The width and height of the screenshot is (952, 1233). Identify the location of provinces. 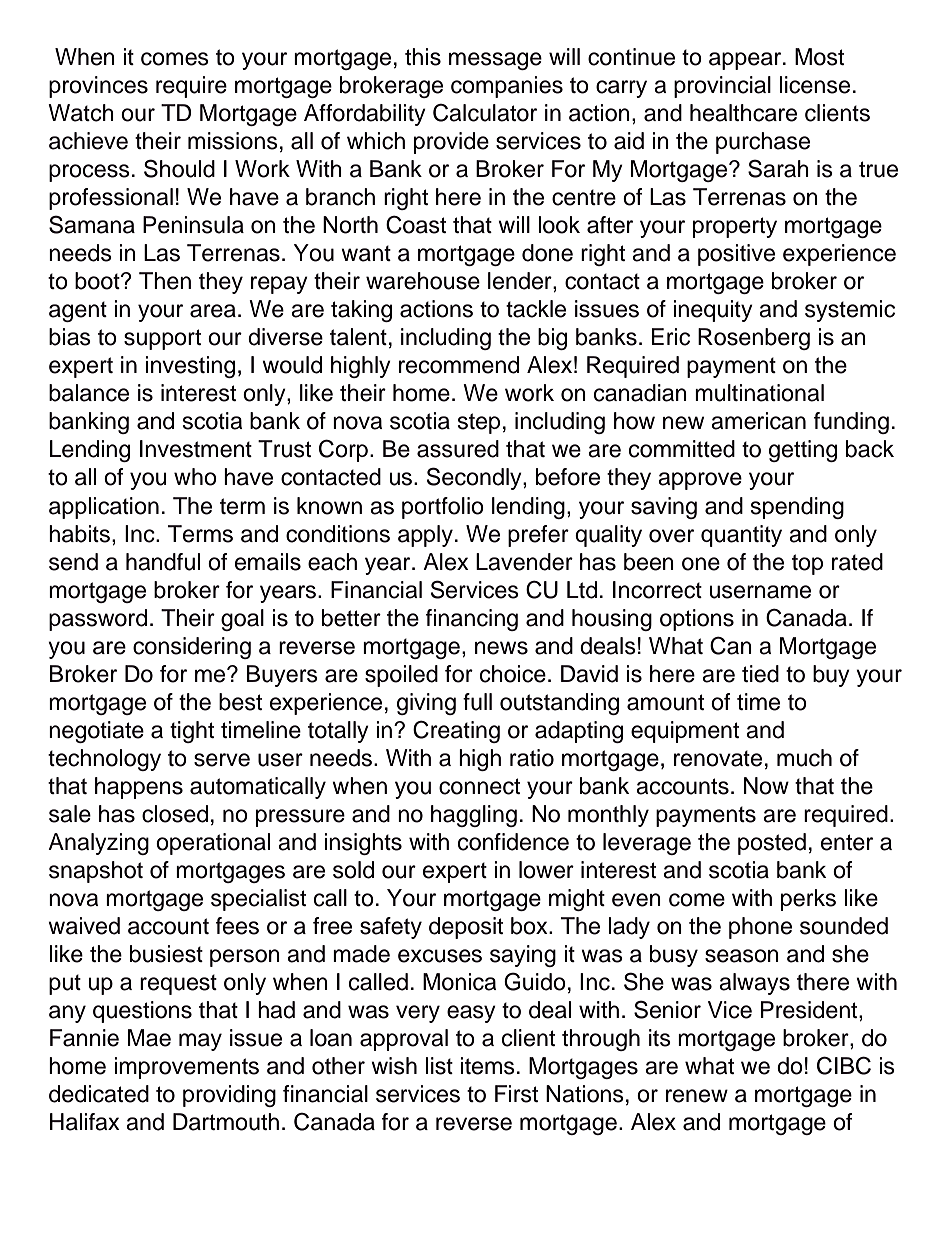
(98, 87).
